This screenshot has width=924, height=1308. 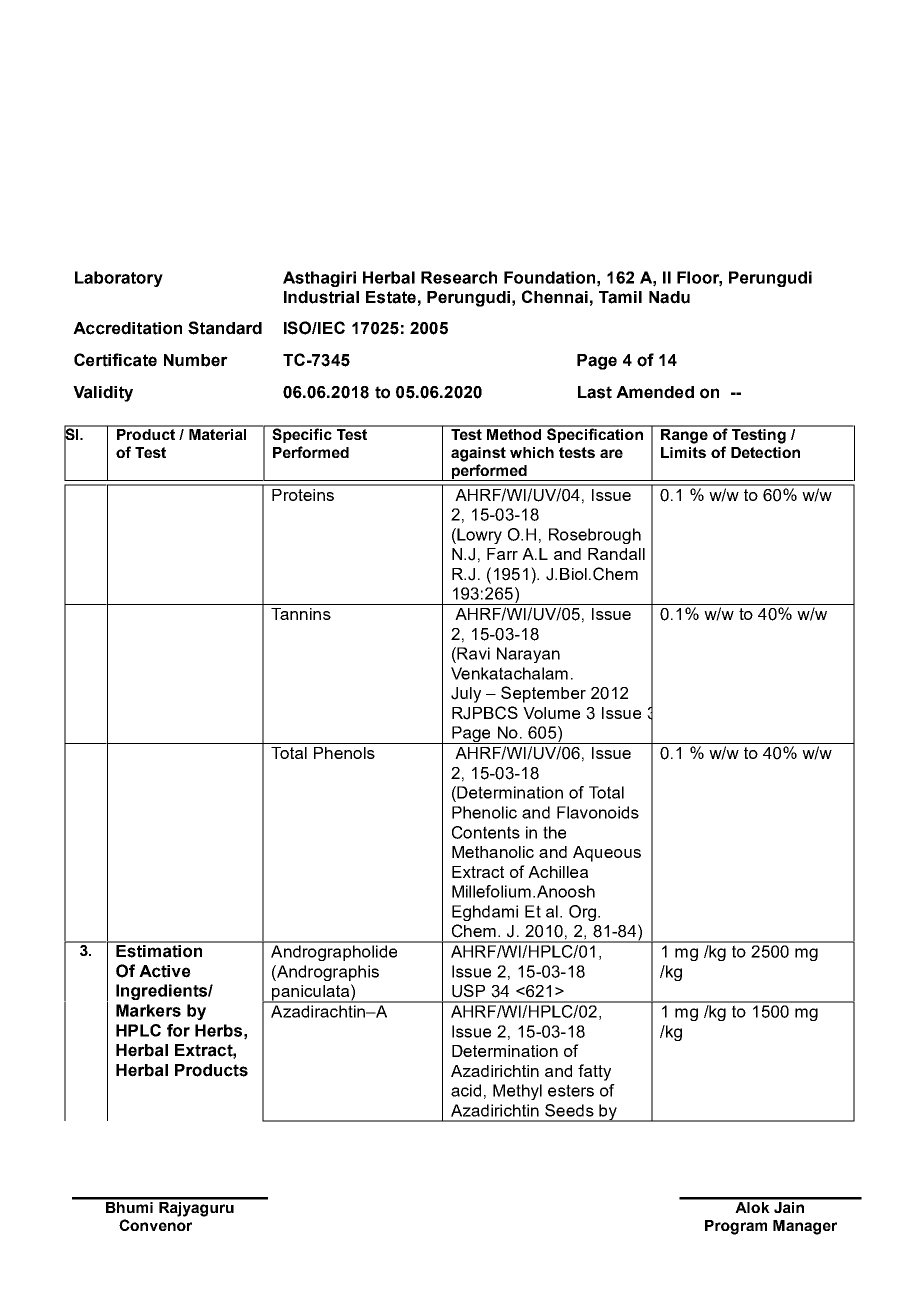 I want to click on acid, so click(x=466, y=1090).
